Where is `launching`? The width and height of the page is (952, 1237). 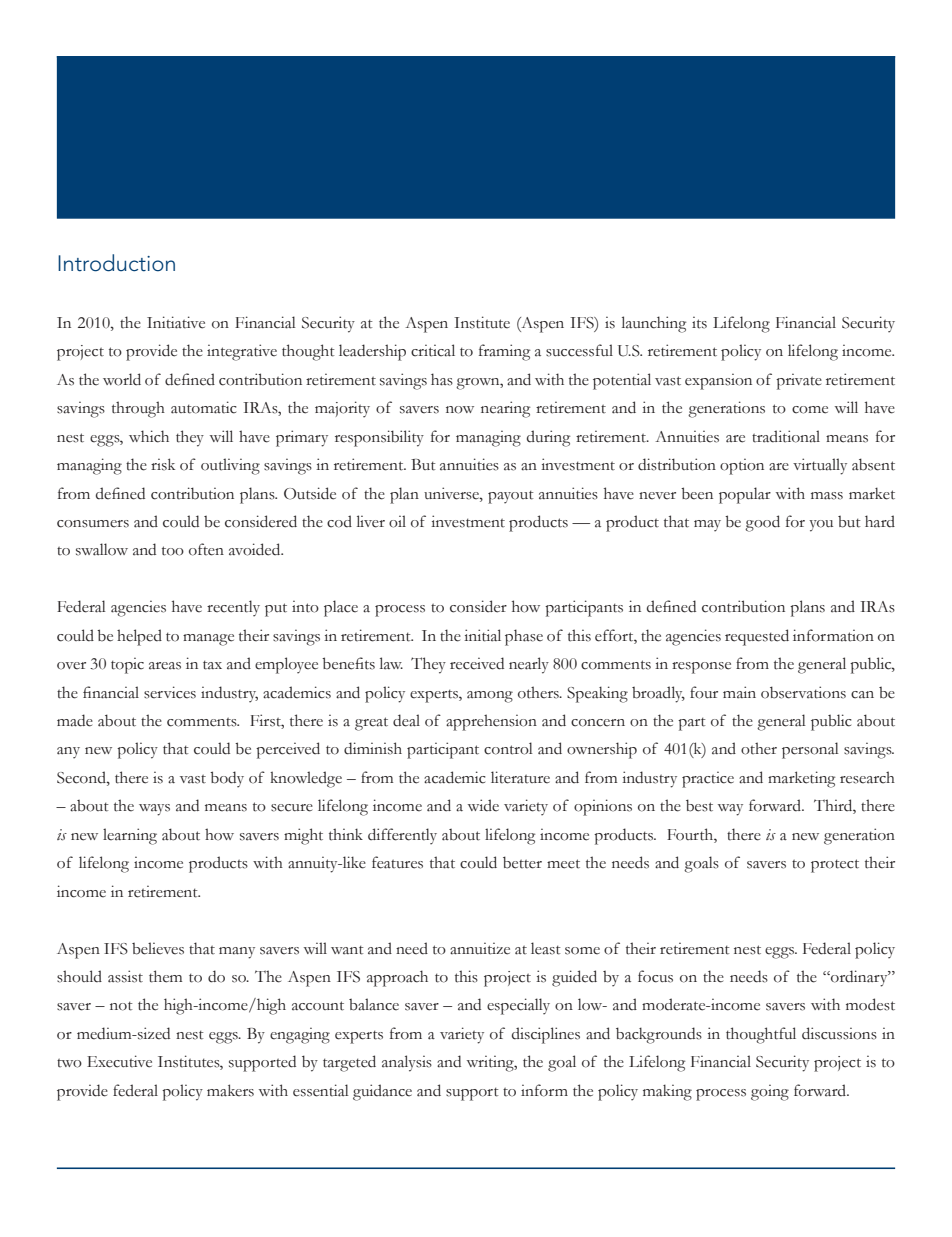 launching is located at coordinates (654, 324).
